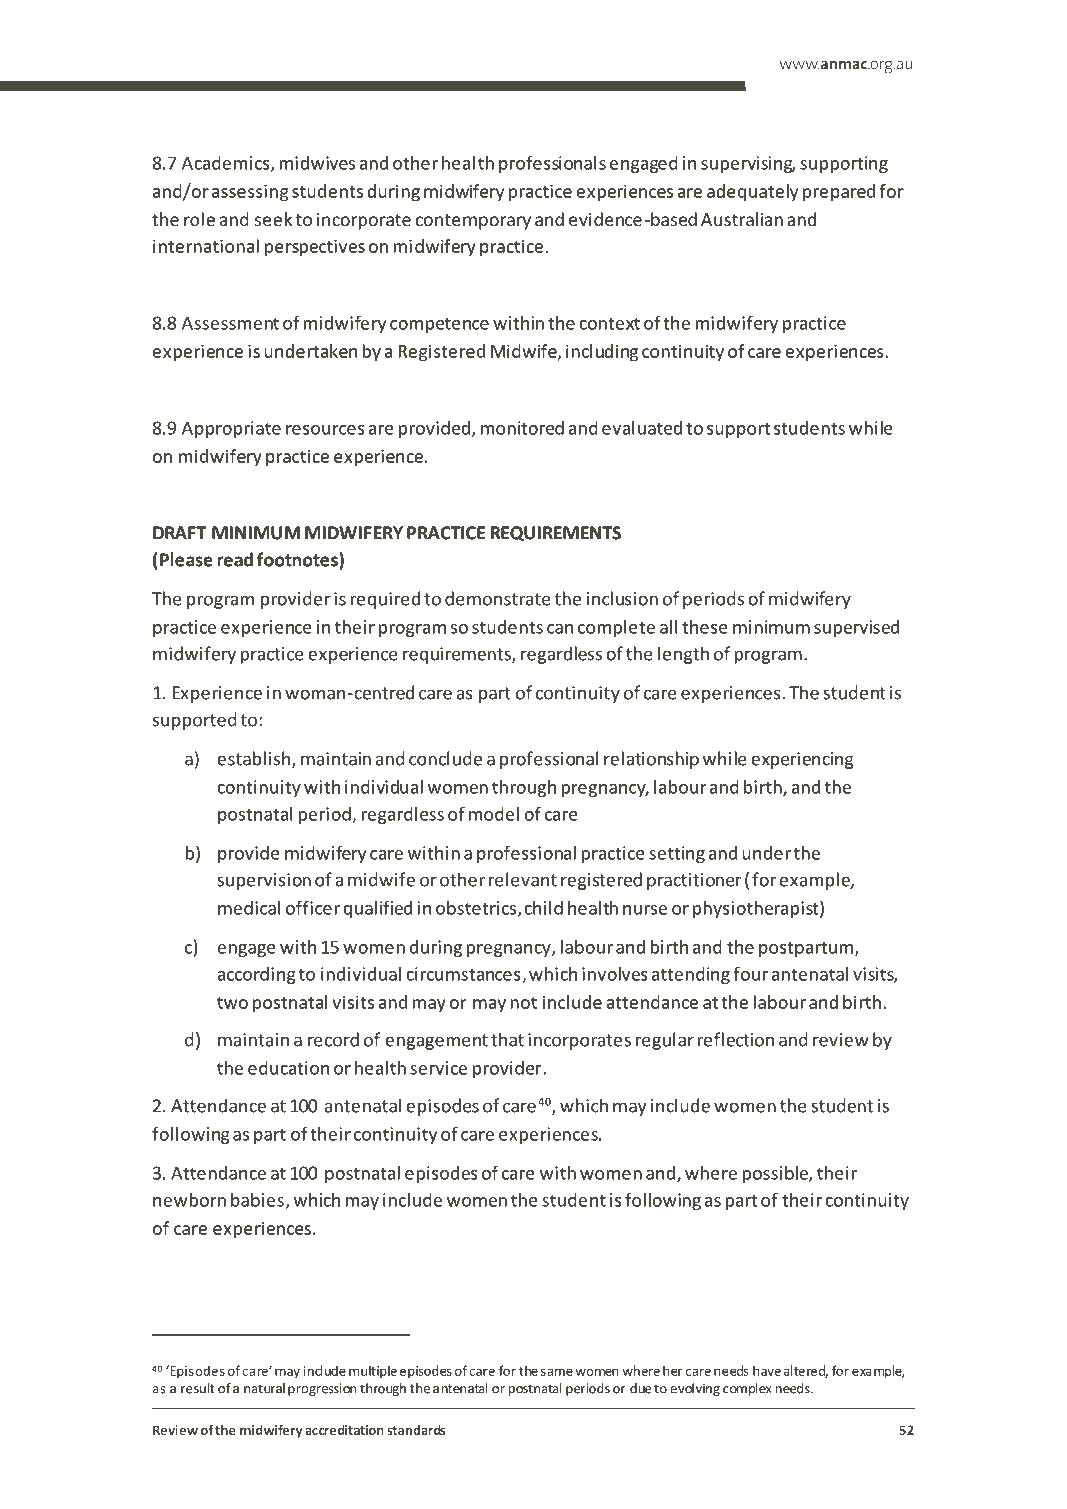 Image resolution: width=1067 pixels, height=1509 pixels. I want to click on natural, so click(264, 1388).
